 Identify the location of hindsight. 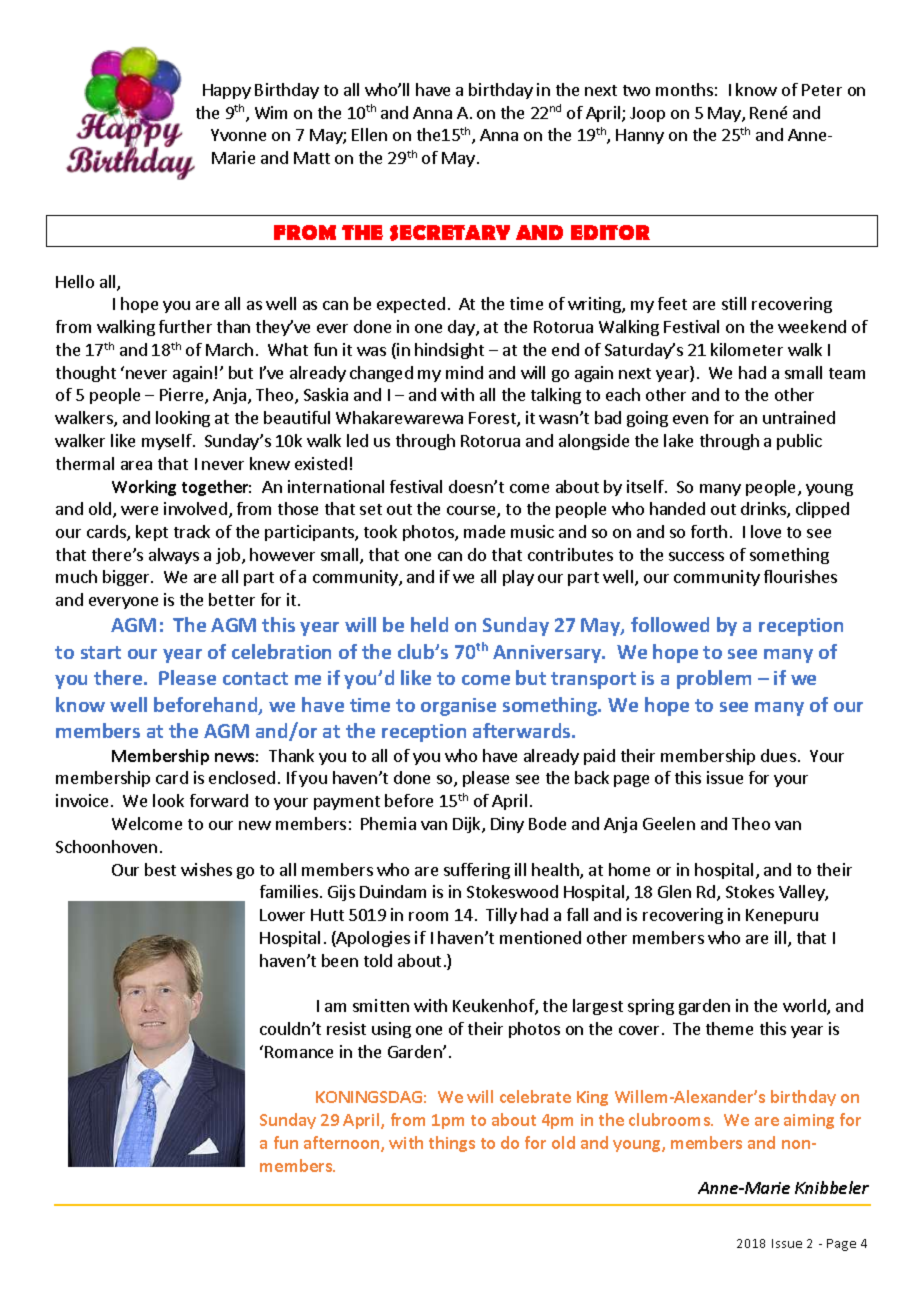
(449, 351).
